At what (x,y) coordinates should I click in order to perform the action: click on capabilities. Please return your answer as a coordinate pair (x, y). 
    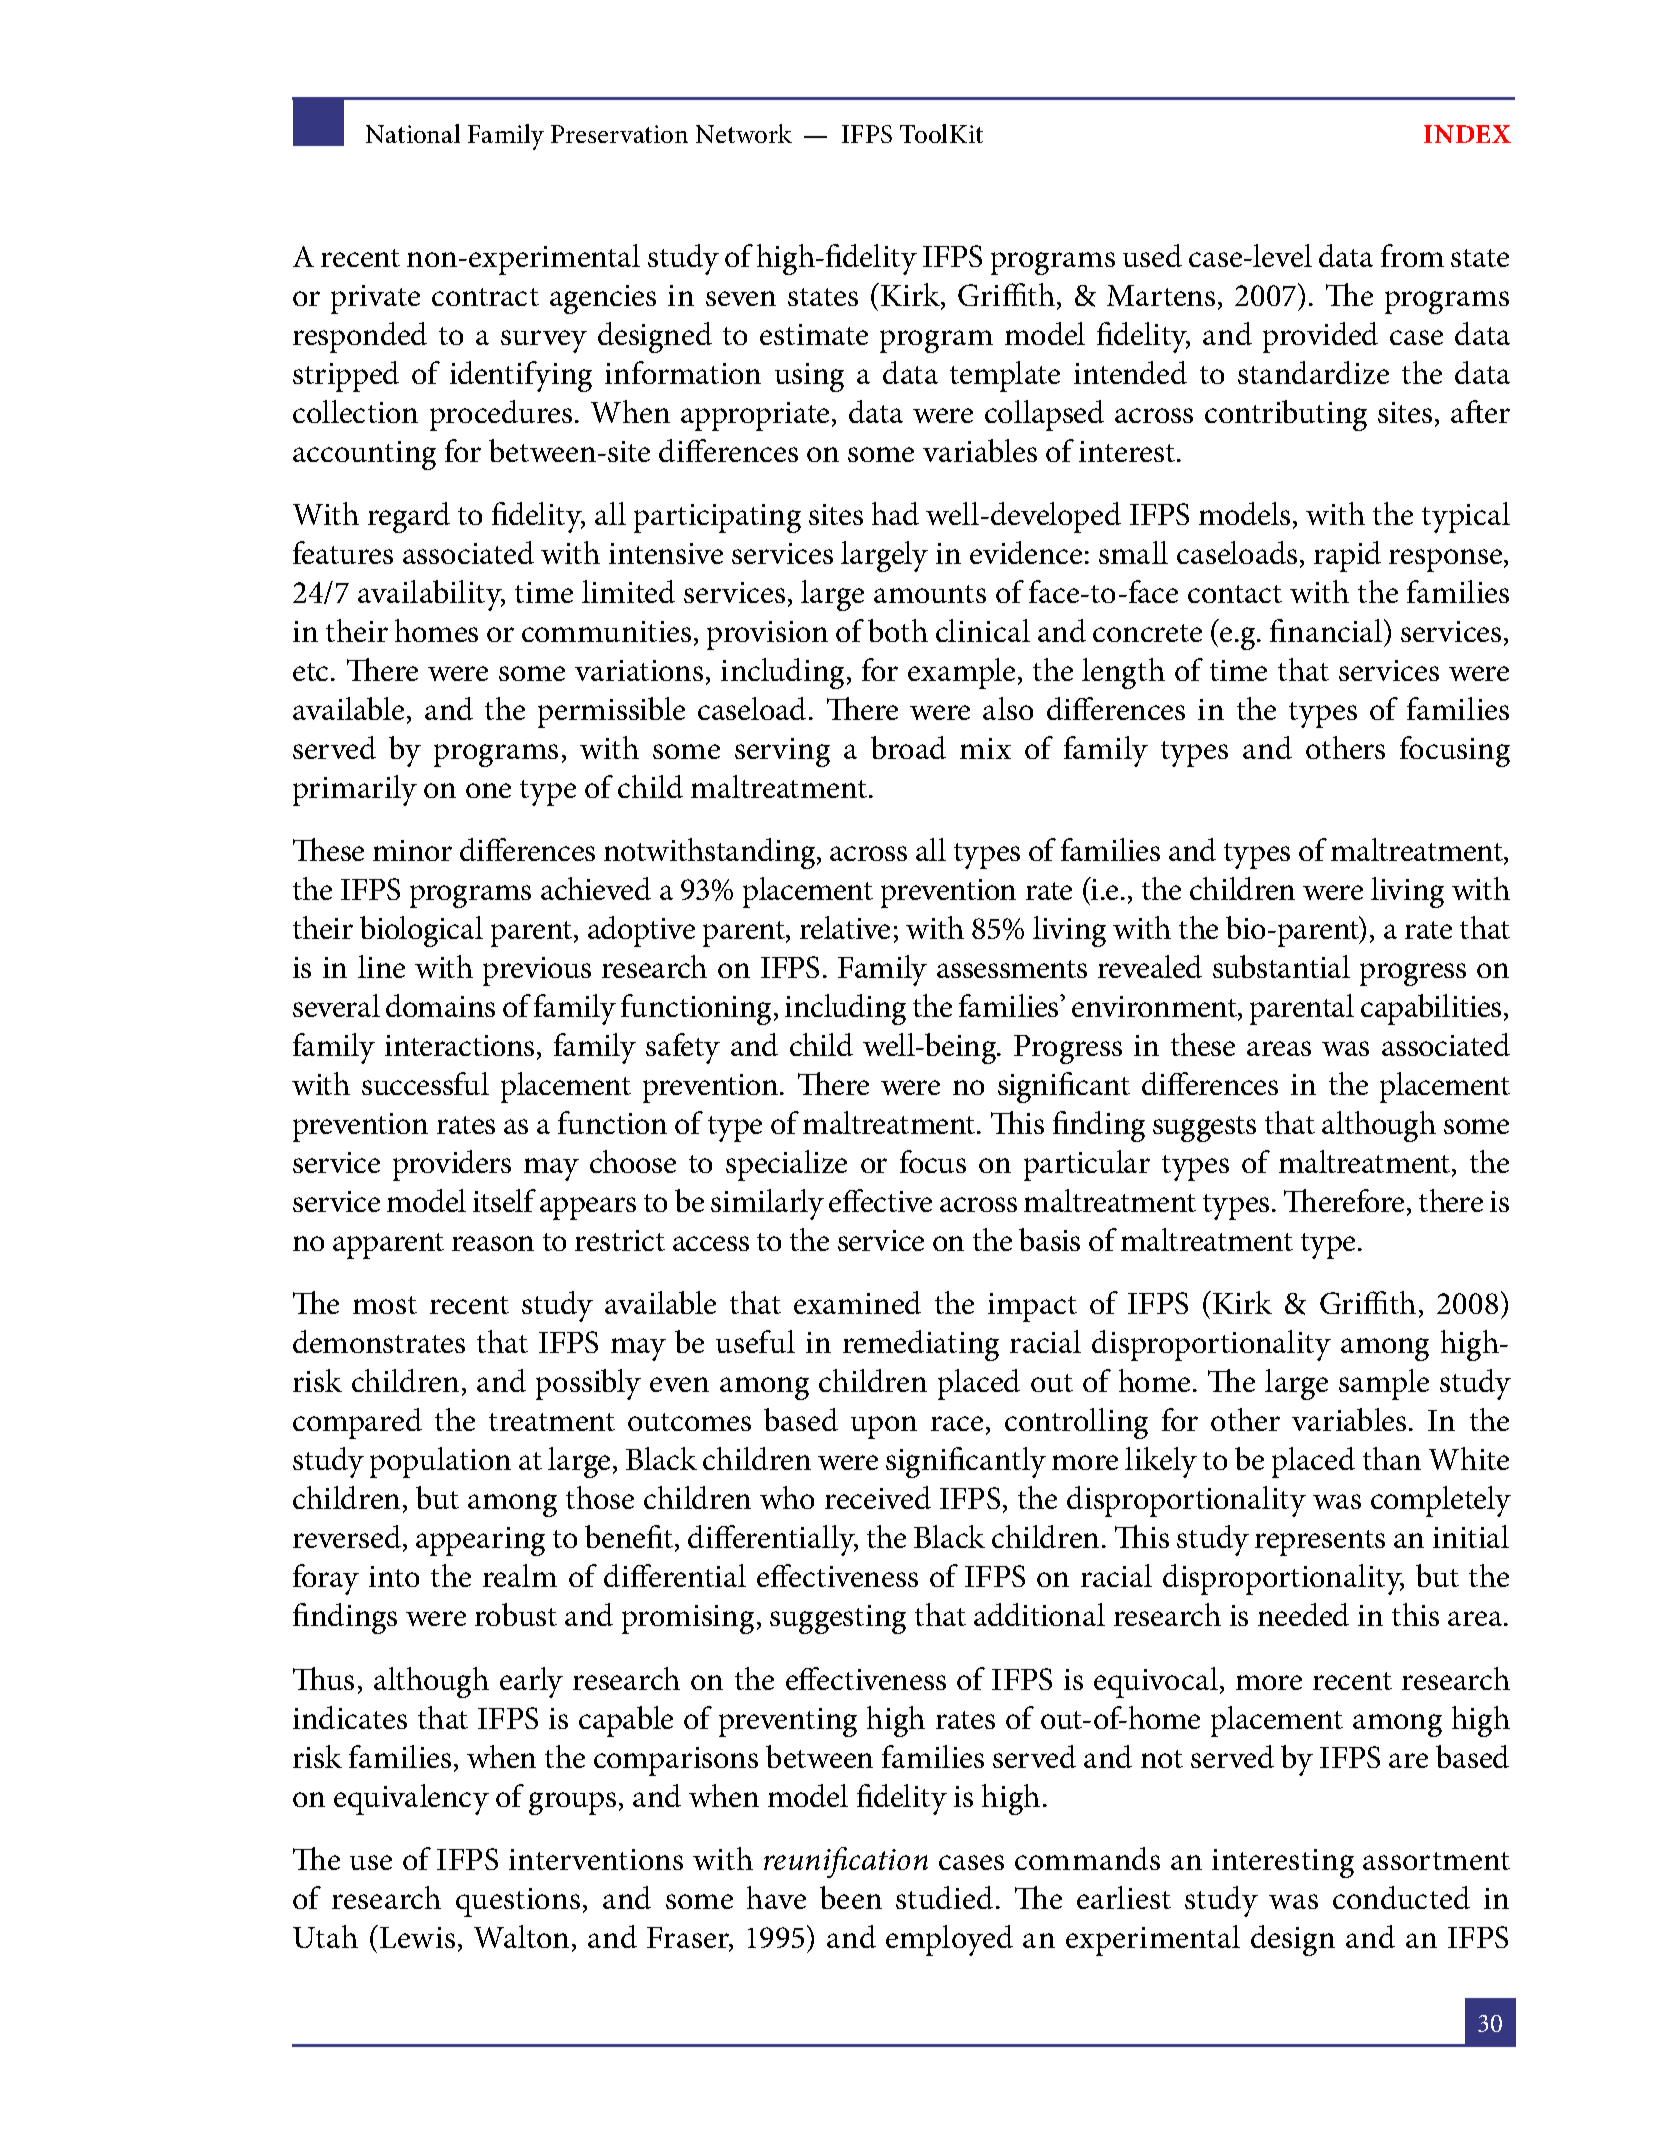
    Looking at the image, I should click on (1431, 1009).
